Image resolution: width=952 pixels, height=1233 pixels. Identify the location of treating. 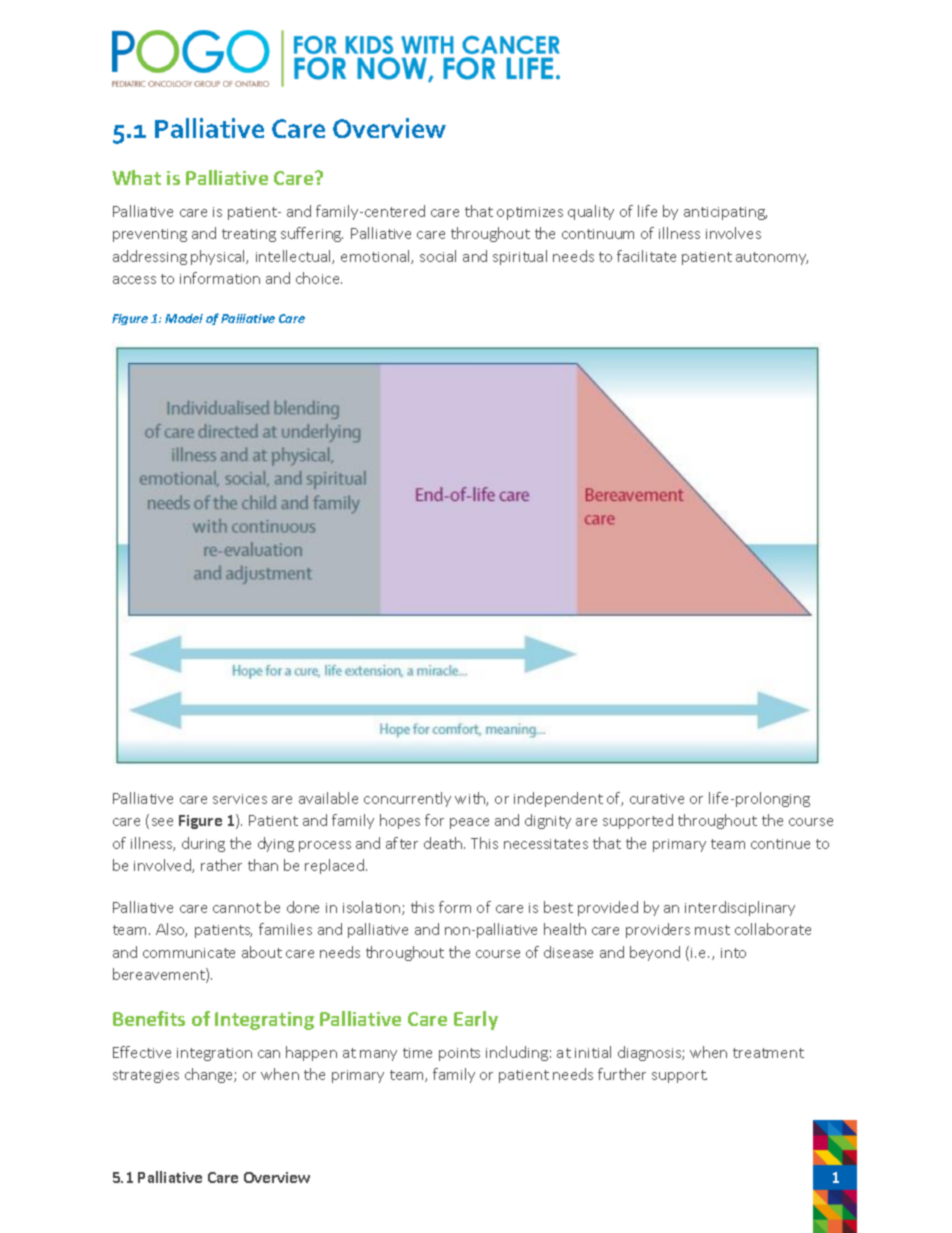
(249, 235).
